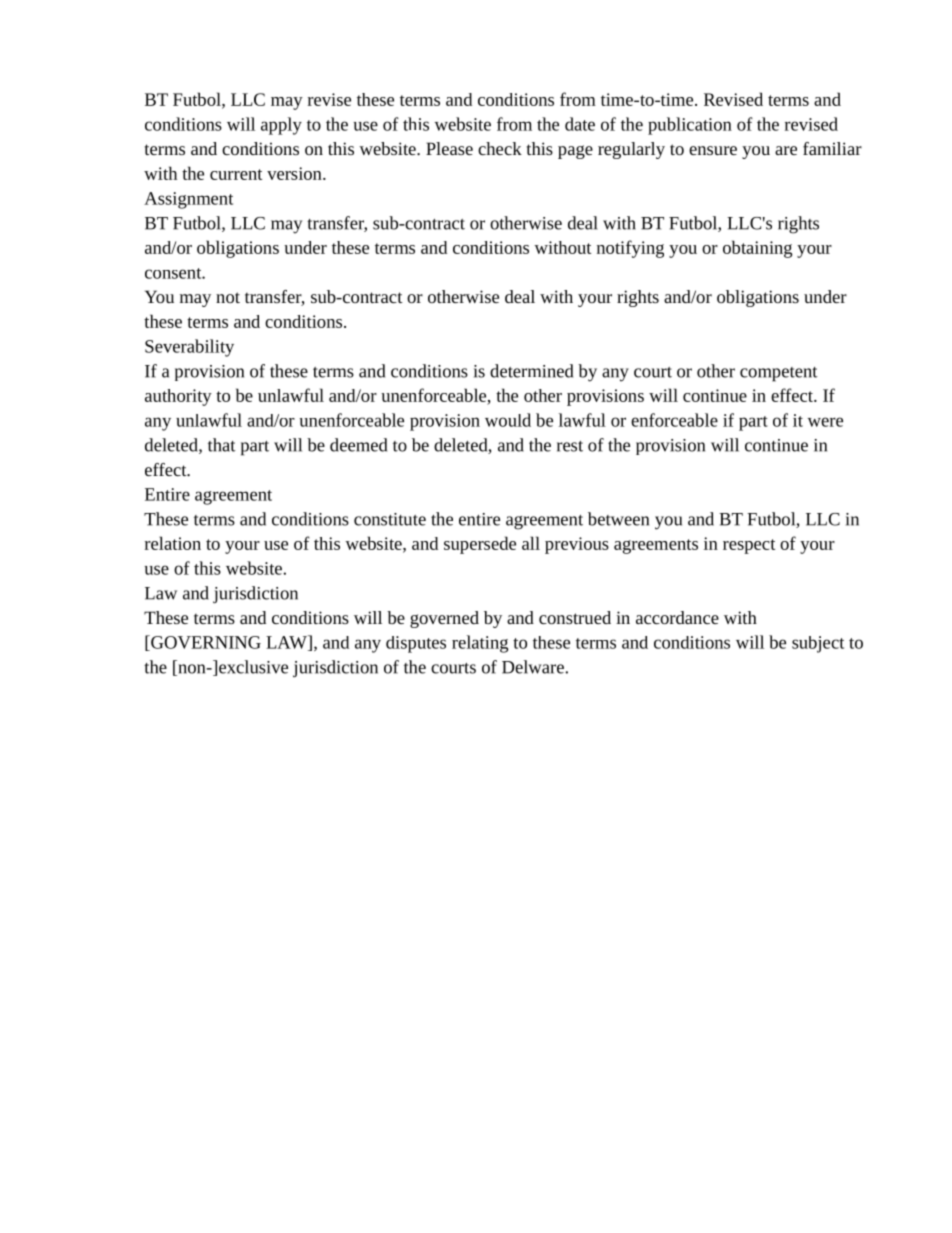 The width and height of the image is (952, 1233). I want to click on notifying, so click(630, 249).
